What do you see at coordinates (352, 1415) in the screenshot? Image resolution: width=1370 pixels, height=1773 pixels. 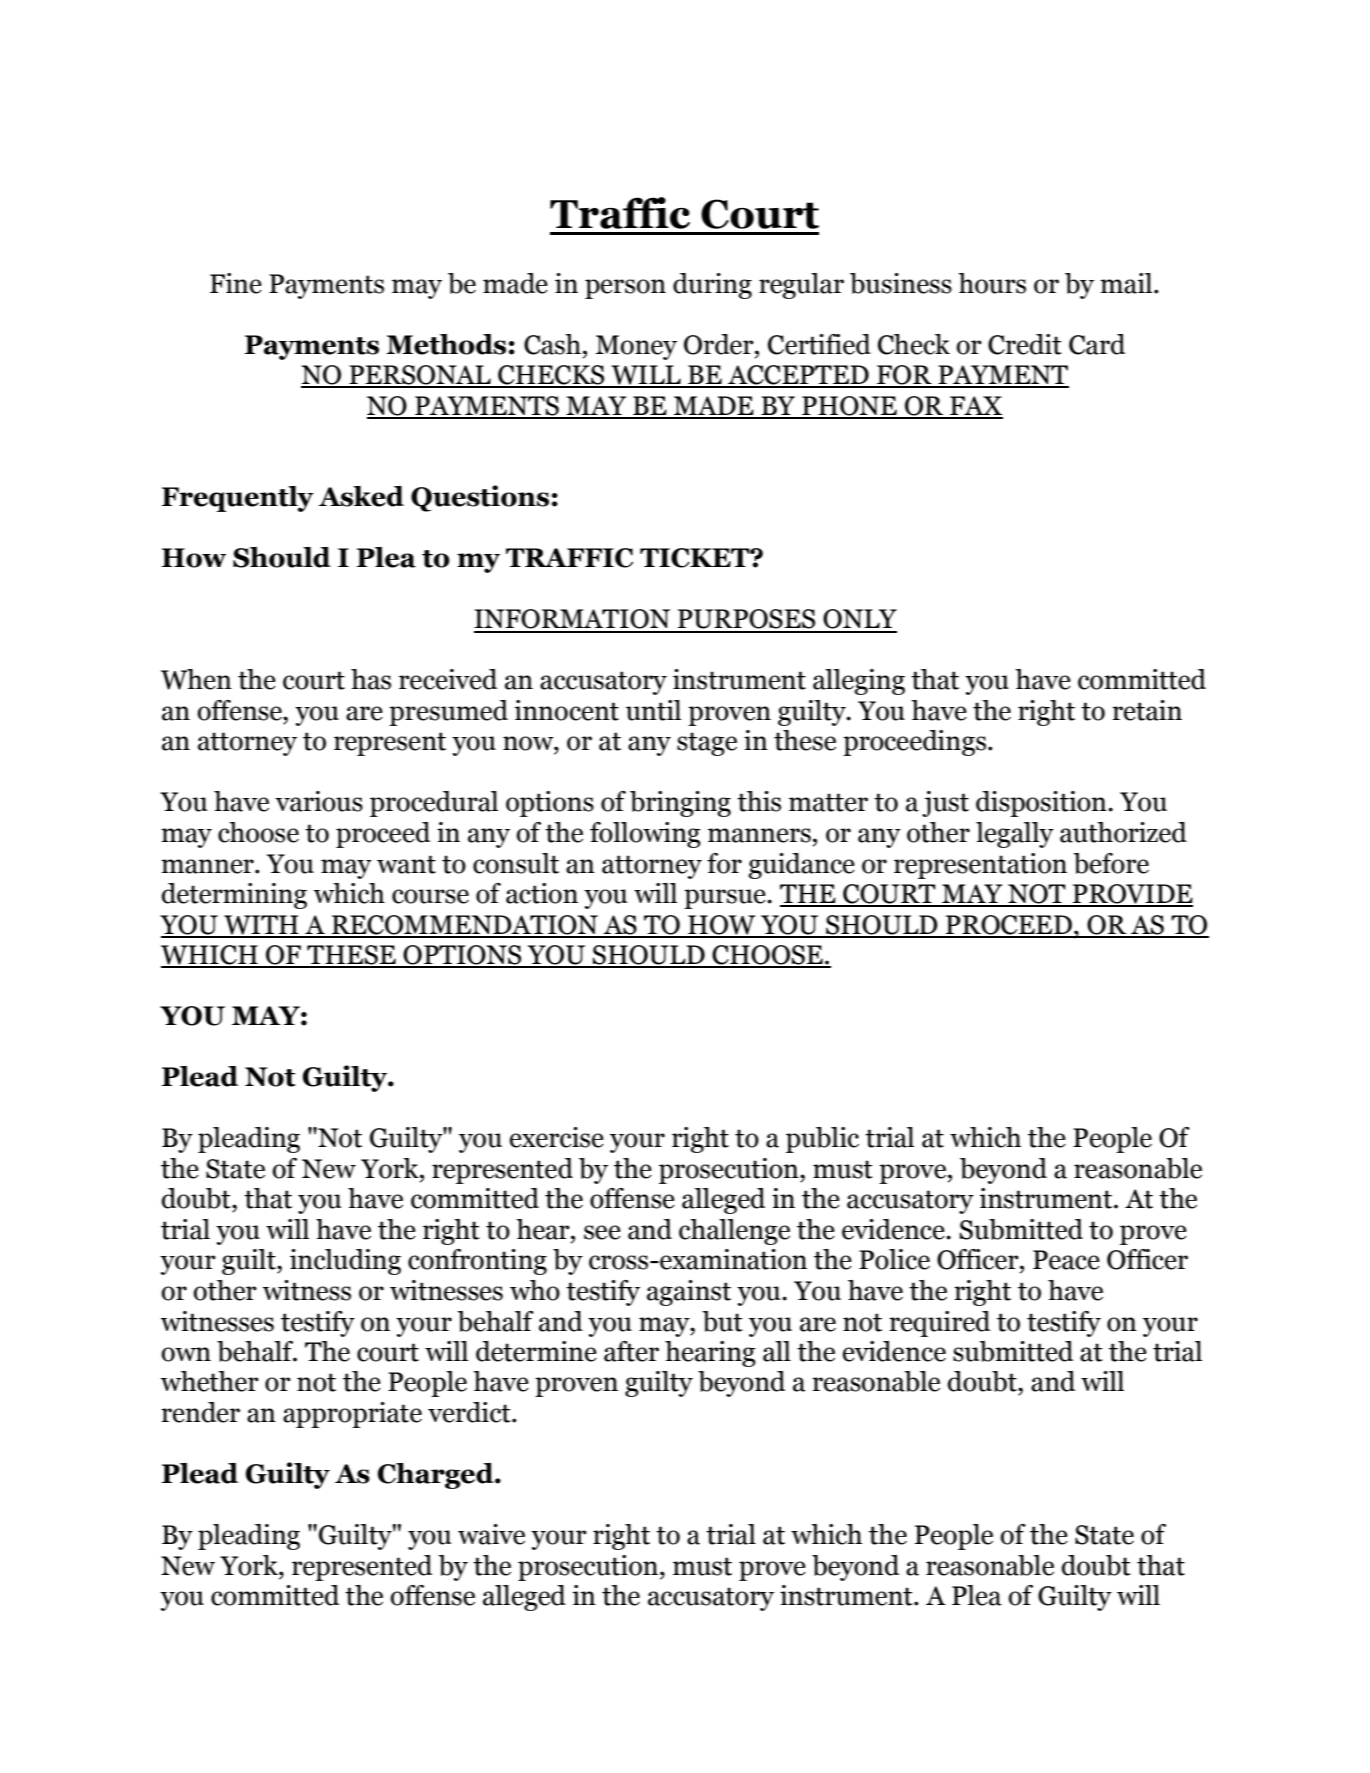 I see `appropriate` at bounding box center [352, 1415].
